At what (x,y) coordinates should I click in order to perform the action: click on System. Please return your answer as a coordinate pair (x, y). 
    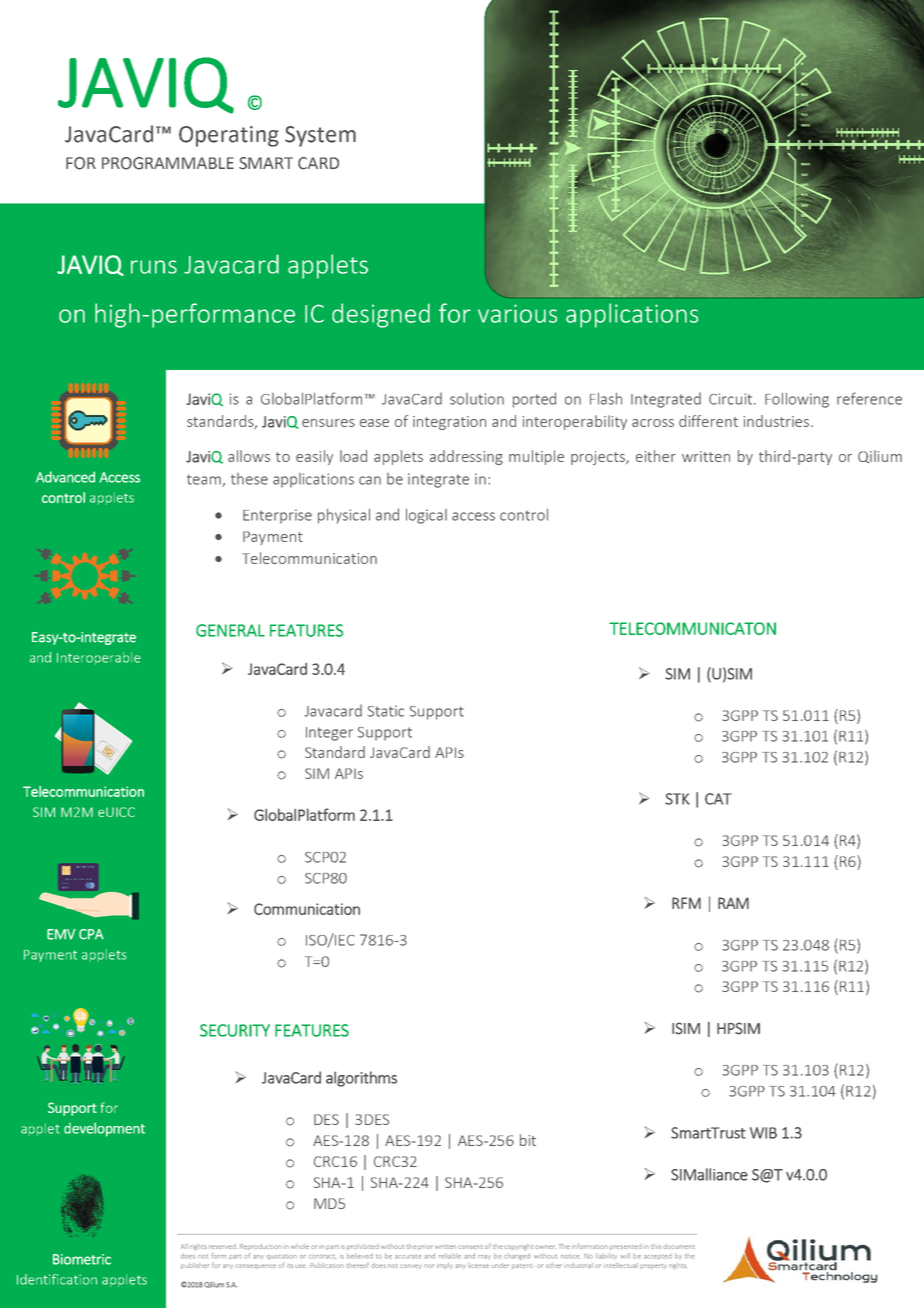
    Looking at the image, I should click on (320, 136).
